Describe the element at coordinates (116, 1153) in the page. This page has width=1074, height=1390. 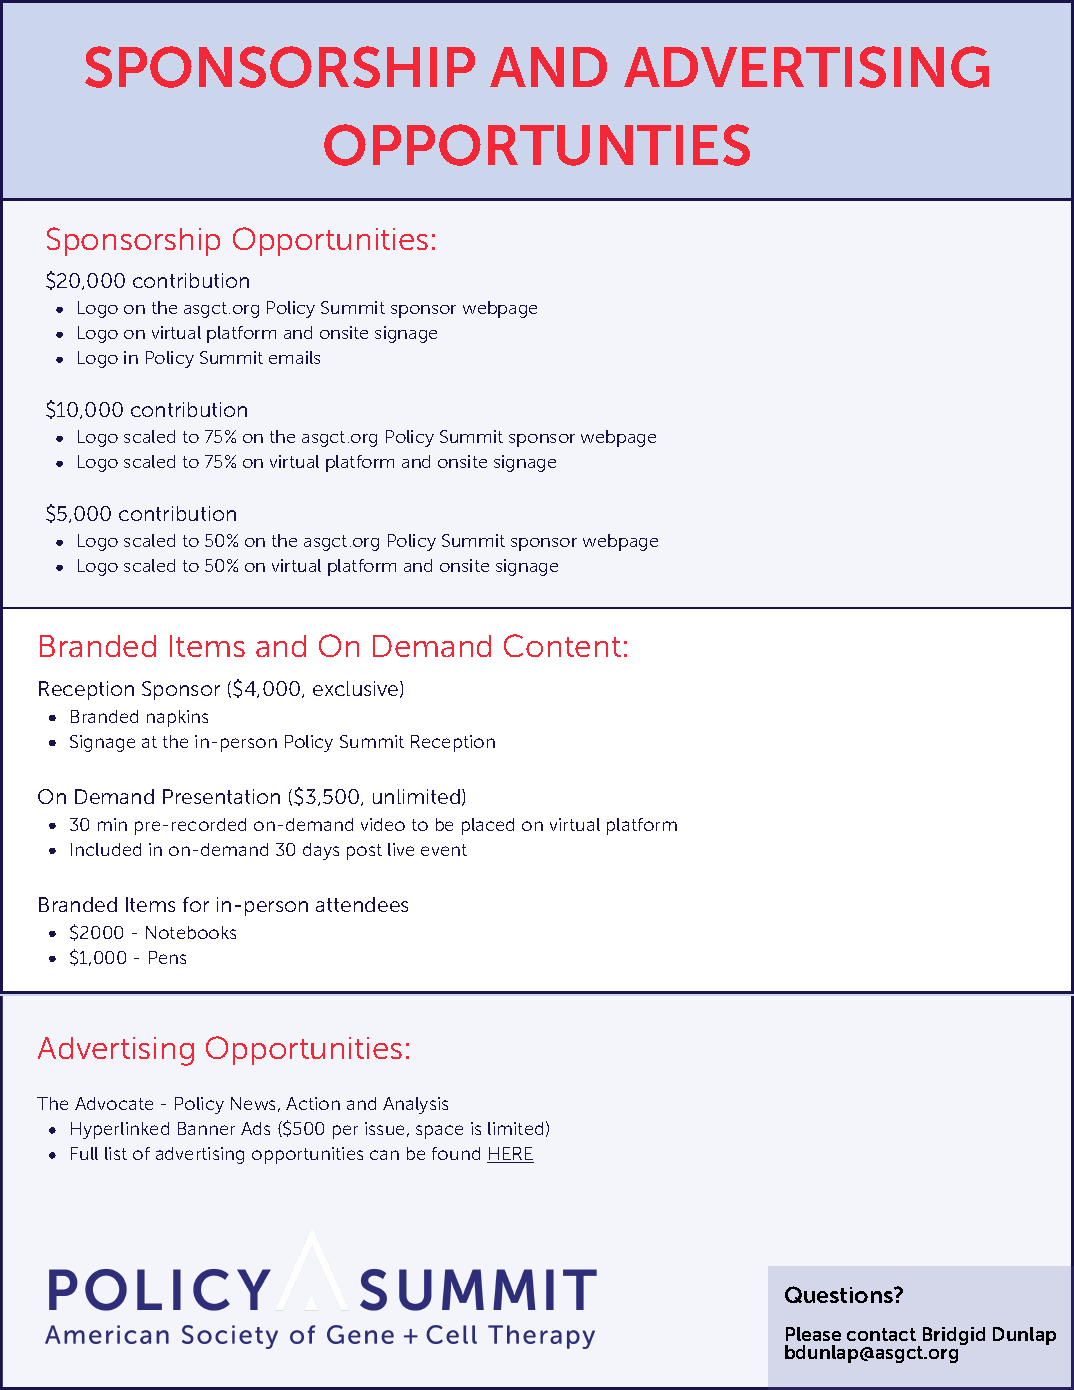
I see `list` at that location.
